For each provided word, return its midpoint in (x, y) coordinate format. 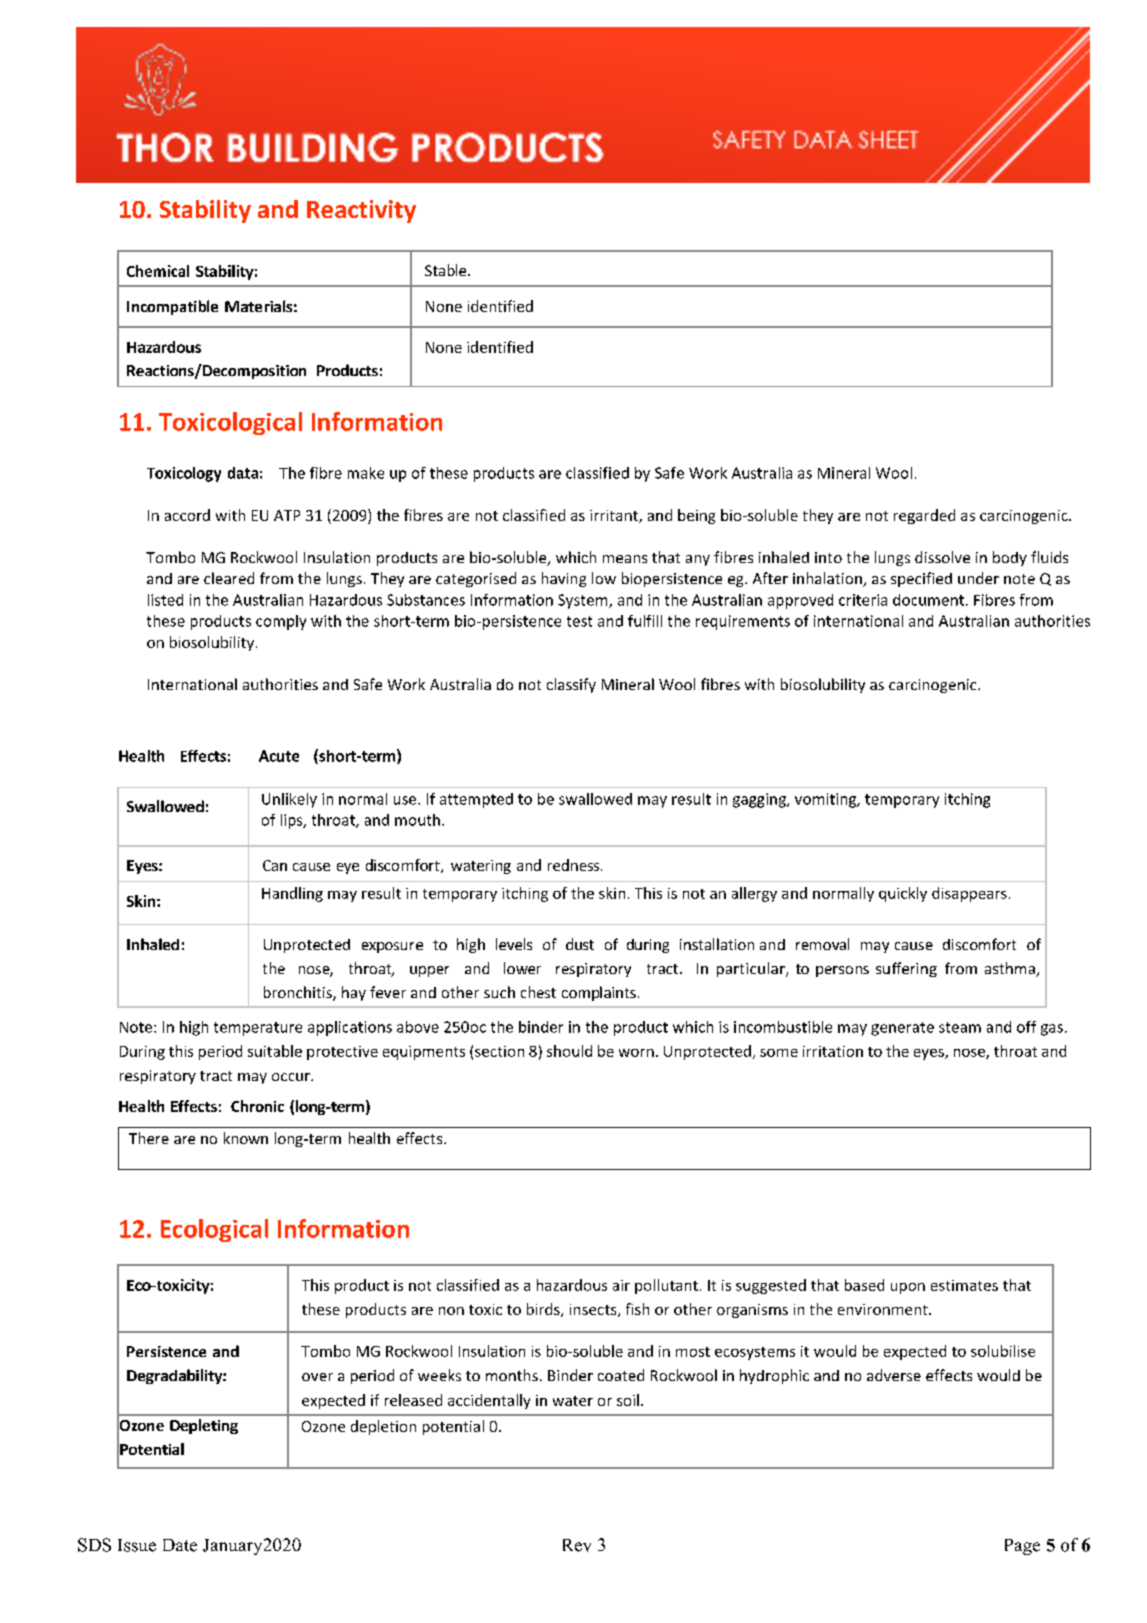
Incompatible (172, 307)
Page (1022, 1547)
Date (180, 1545)
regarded (924, 516)
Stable (447, 270)
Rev (577, 1545)
